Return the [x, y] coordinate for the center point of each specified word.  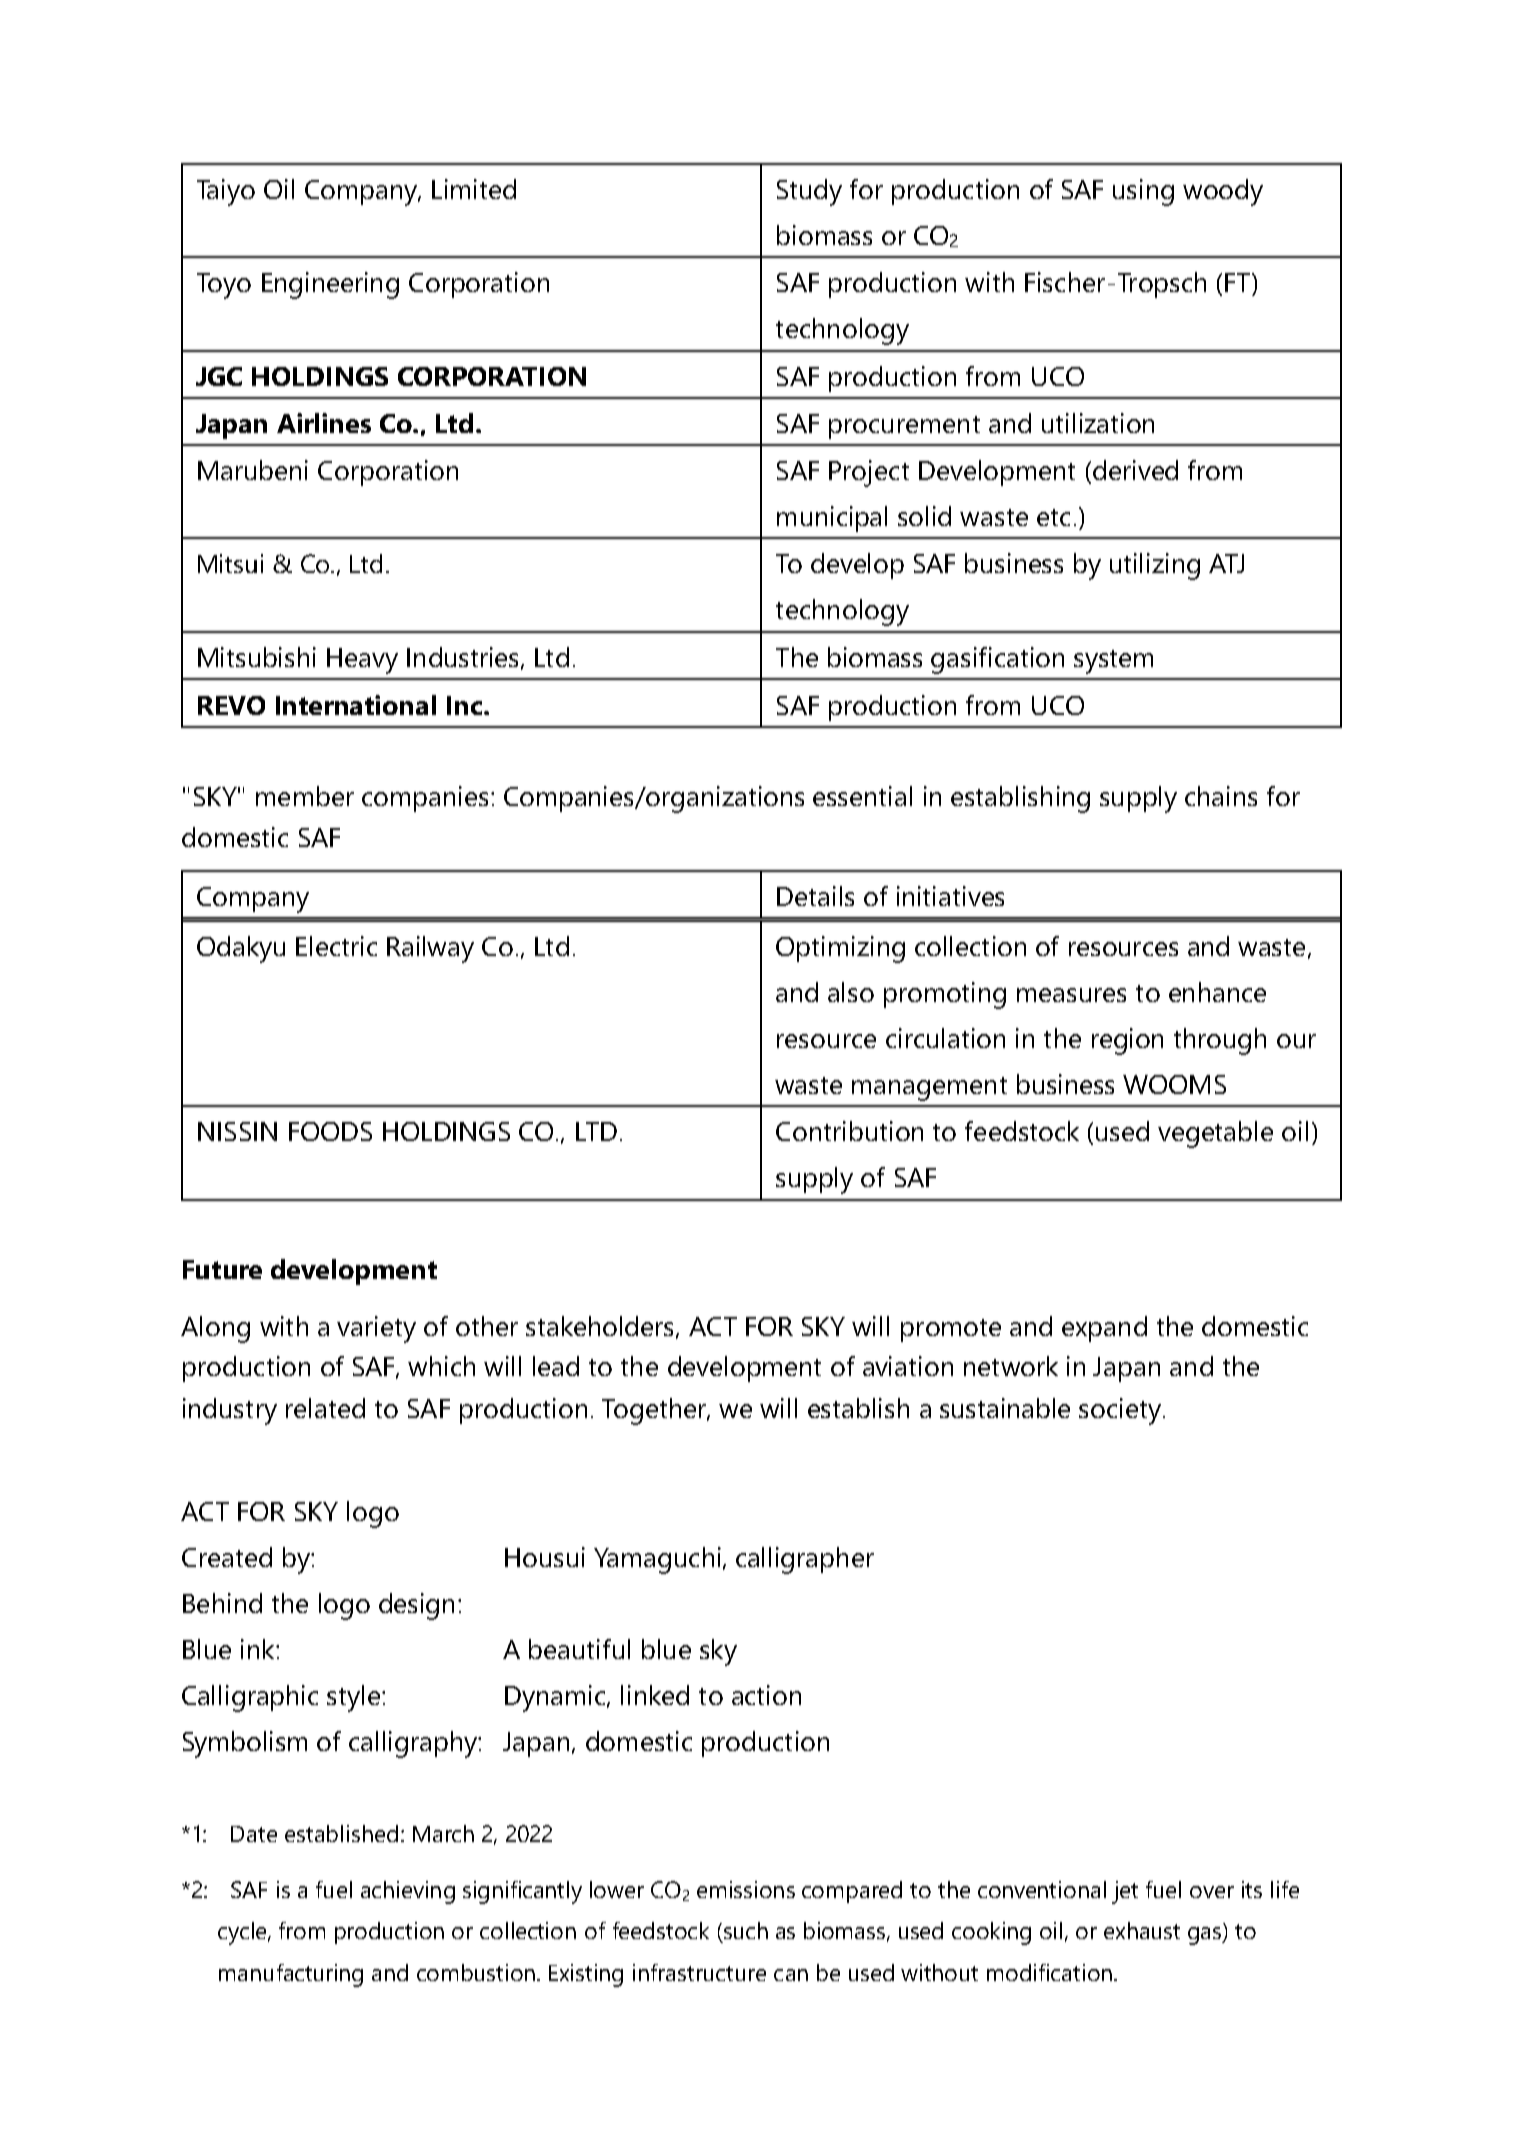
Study [809, 192]
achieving [408, 1892]
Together [656, 1411]
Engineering [330, 285]
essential [862, 796]
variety [376, 1329]
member [305, 796]
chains [1221, 796]
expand [1104, 1329]
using [1143, 192]
